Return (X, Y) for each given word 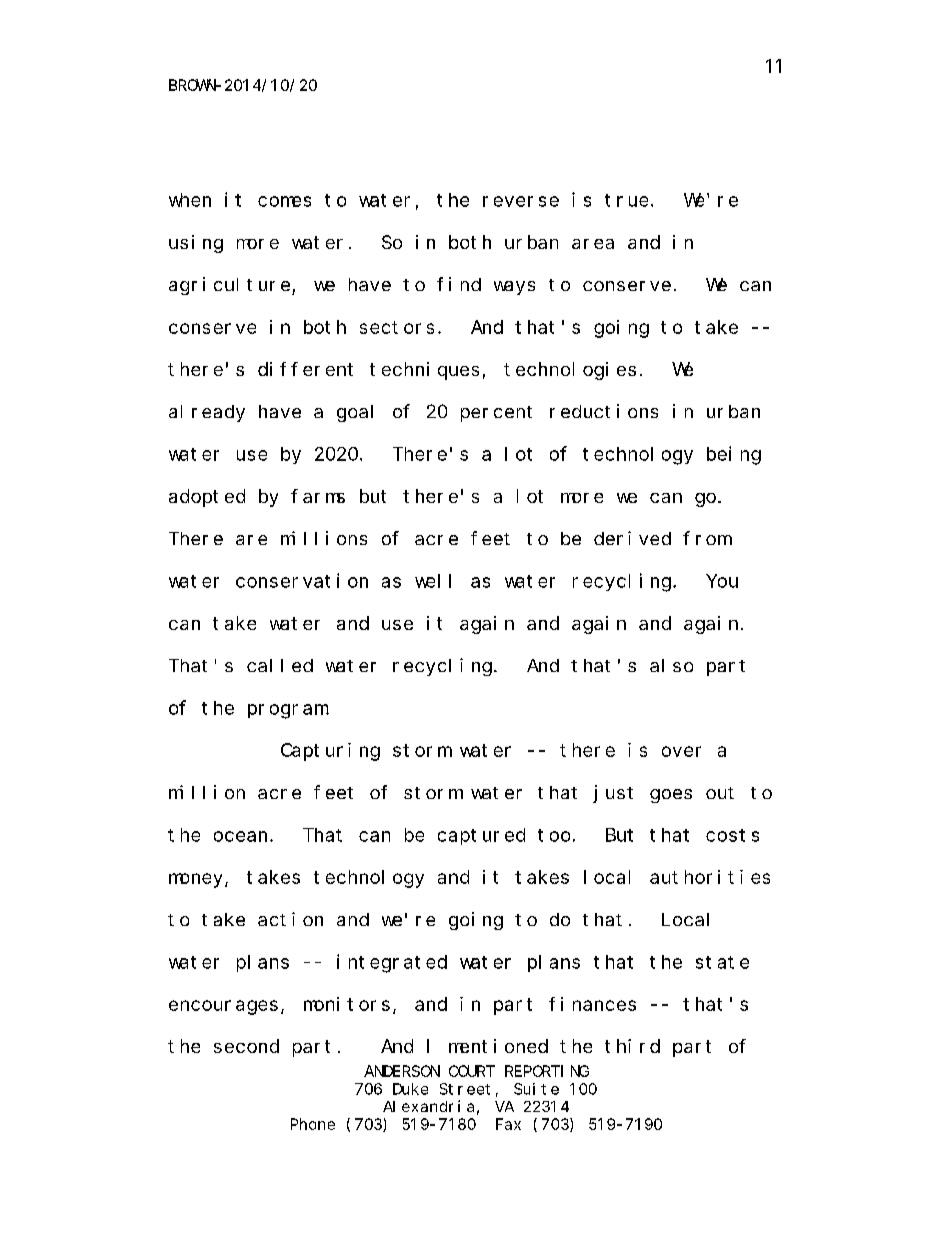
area (593, 244)
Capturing (330, 752)
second (246, 1046)
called (280, 665)
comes (284, 201)
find (459, 284)
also (671, 665)
